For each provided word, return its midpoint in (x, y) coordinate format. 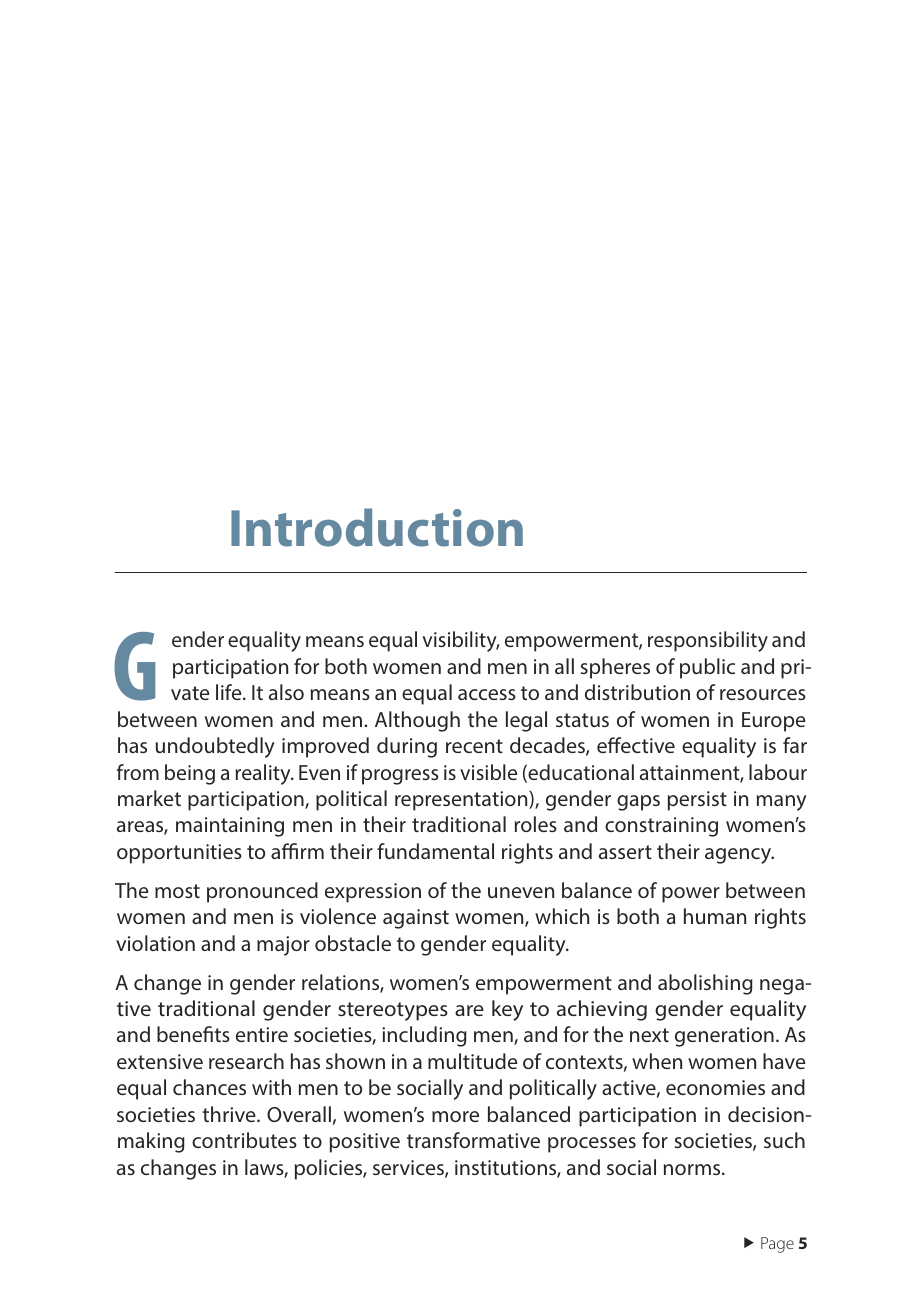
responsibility (708, 641)
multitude (472, 1061)
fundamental (435, 851)
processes (592, 1145)
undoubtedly (215, 747)
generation (724, 1037)
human (715, 916)
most (177, 891)
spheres (615, 668)
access (487, 694)
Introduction (377, 527)
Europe (774, 722)
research (246, 1061)
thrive (230, 1114)
